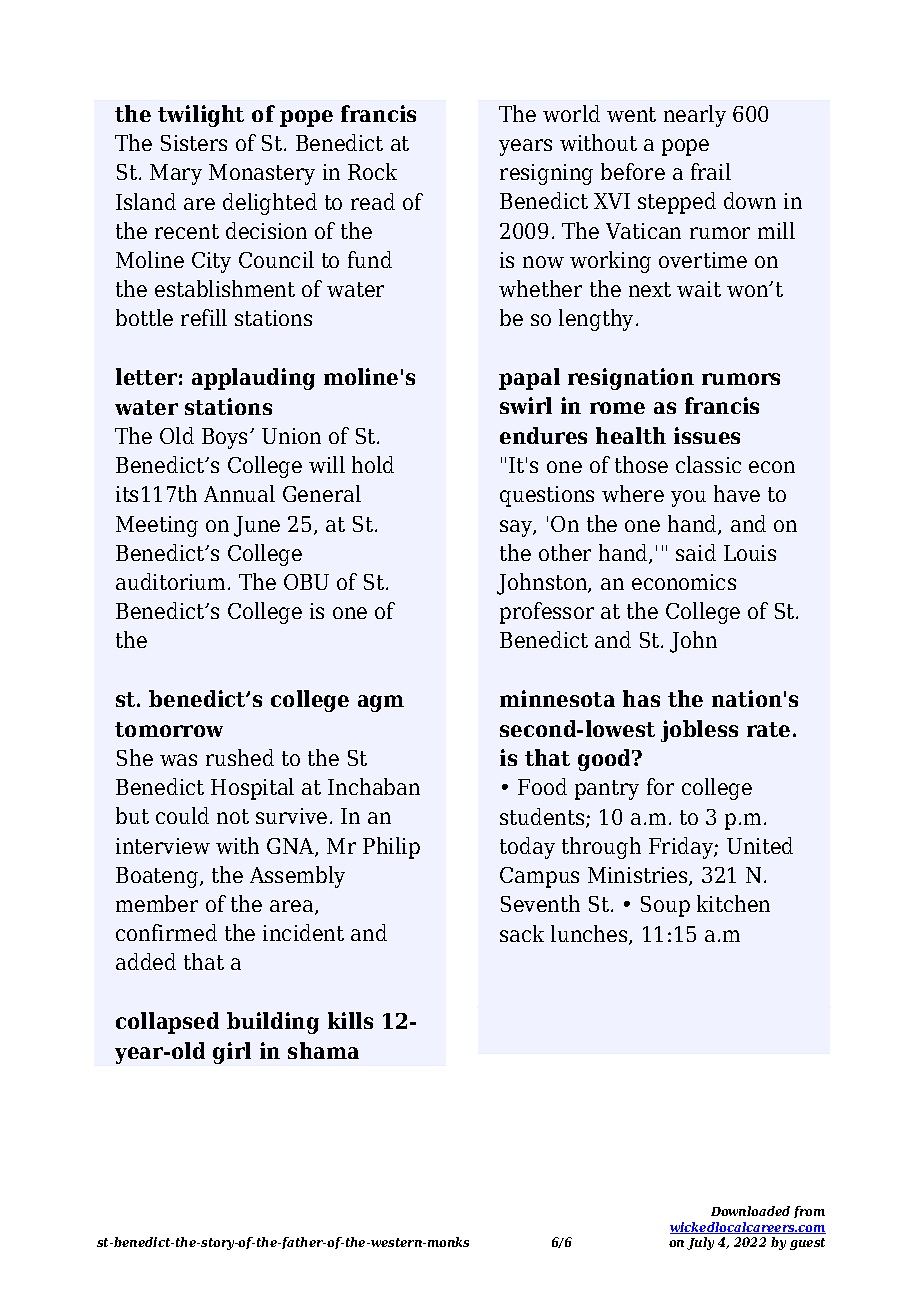 The width and height of the document is (924, 1311). What do you see at coordinates (546, 174) in the document?
I see `resigning` at bounding box center [546, 174].
